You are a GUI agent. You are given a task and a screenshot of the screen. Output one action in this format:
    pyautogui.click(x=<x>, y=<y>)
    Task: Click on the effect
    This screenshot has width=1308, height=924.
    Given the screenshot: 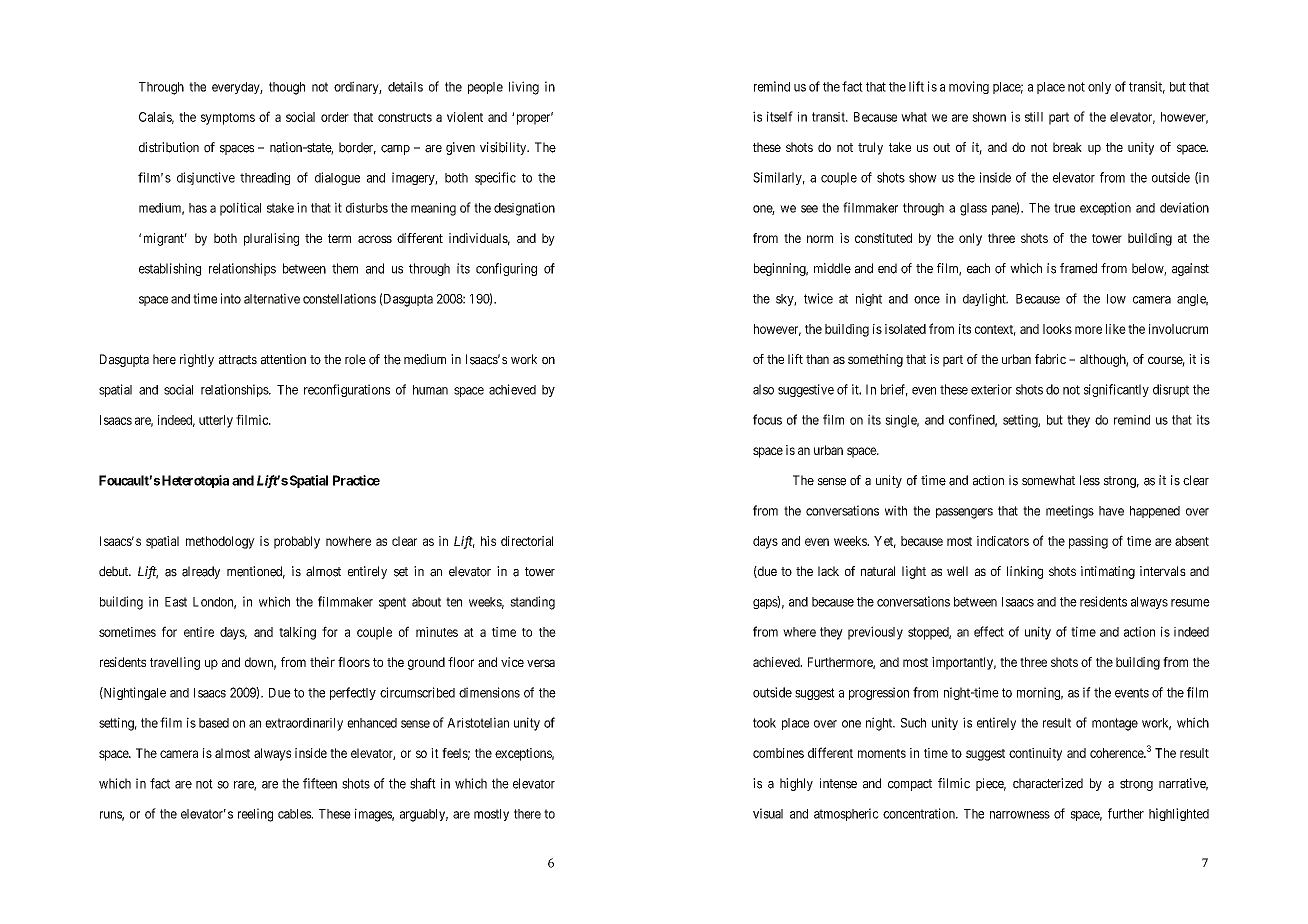 What is the action you would take?
    pyautogui.click(x=989, y=631)
